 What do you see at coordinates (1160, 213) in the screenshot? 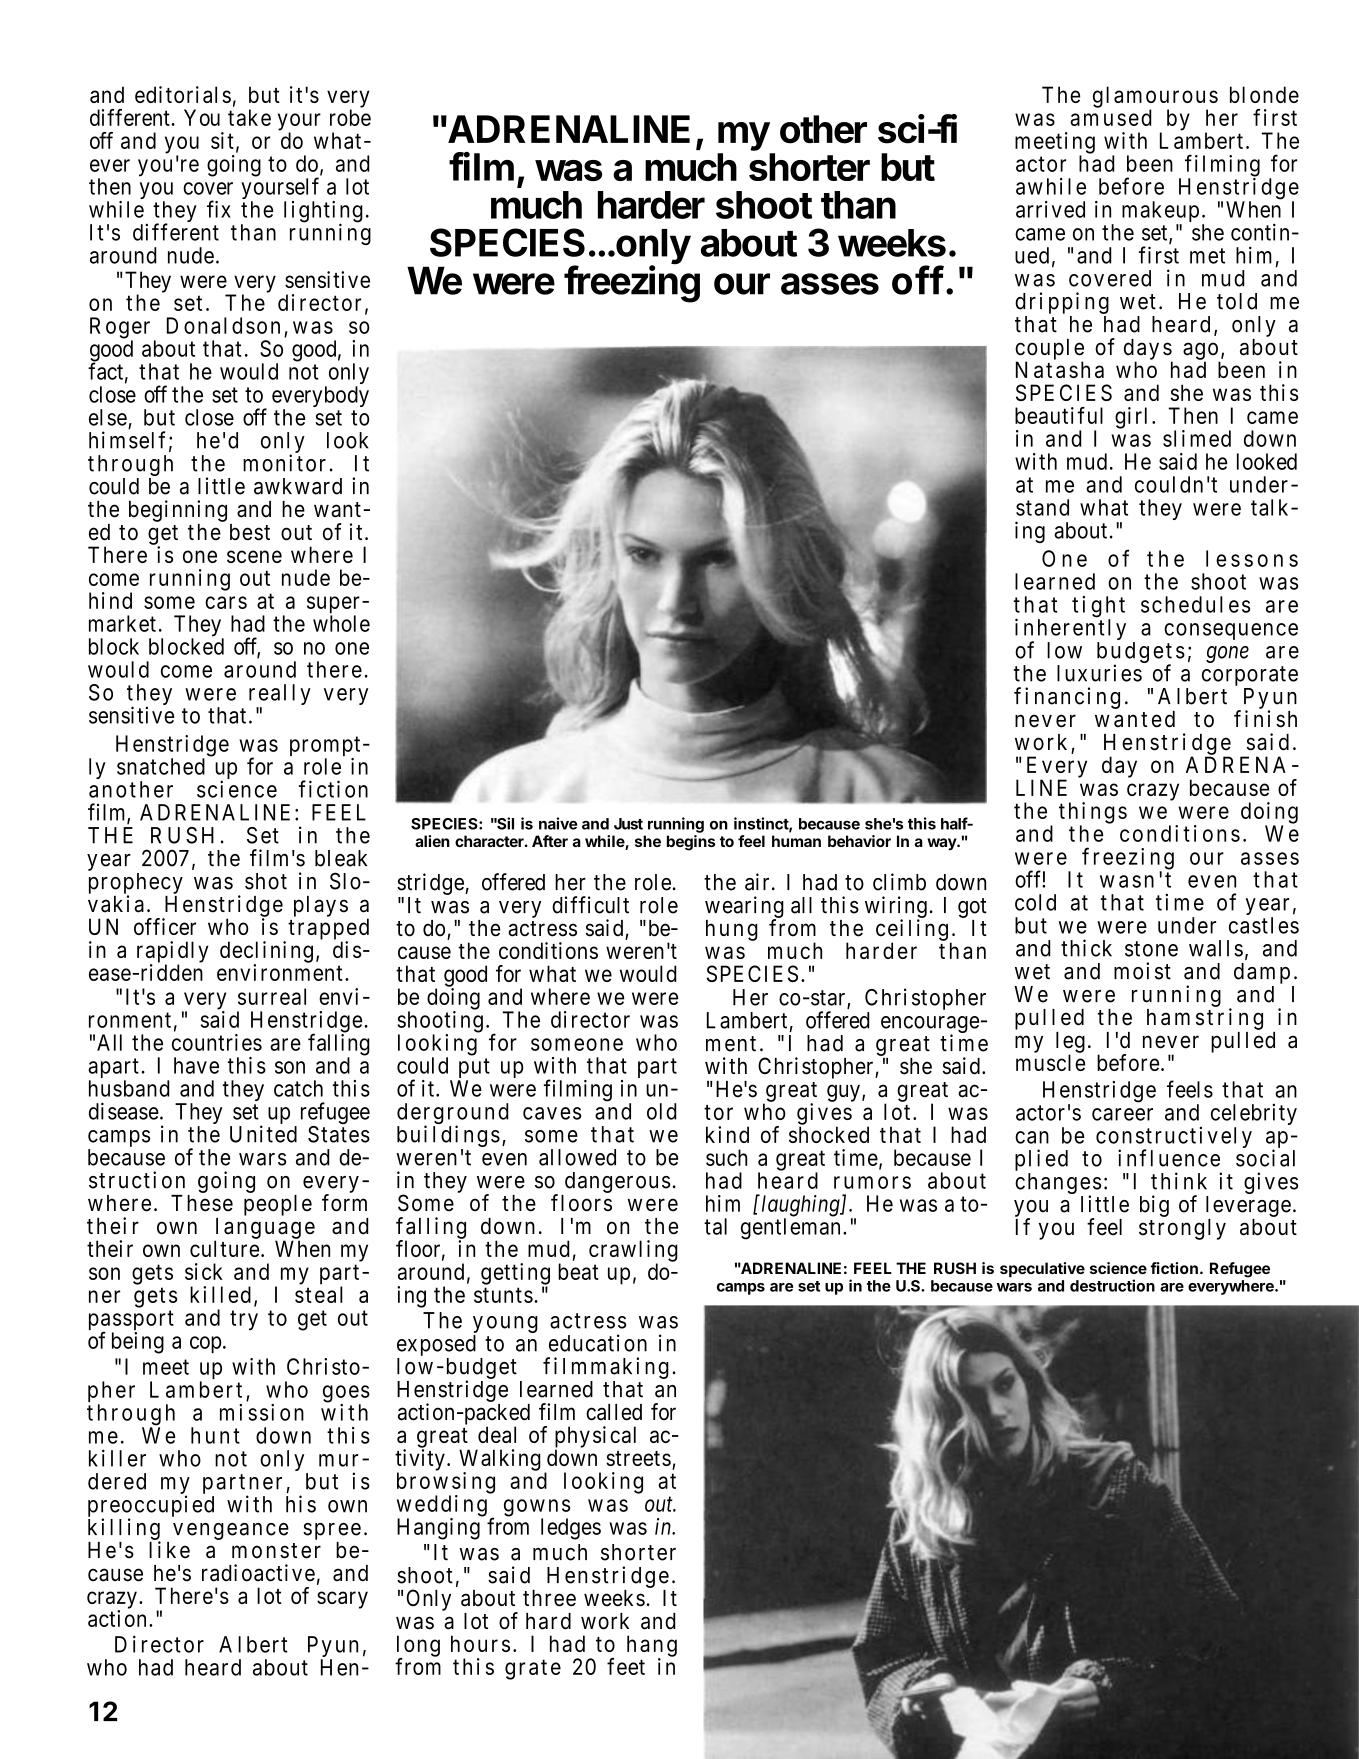
I see `makeup` at bounding box center [1160, 213].
